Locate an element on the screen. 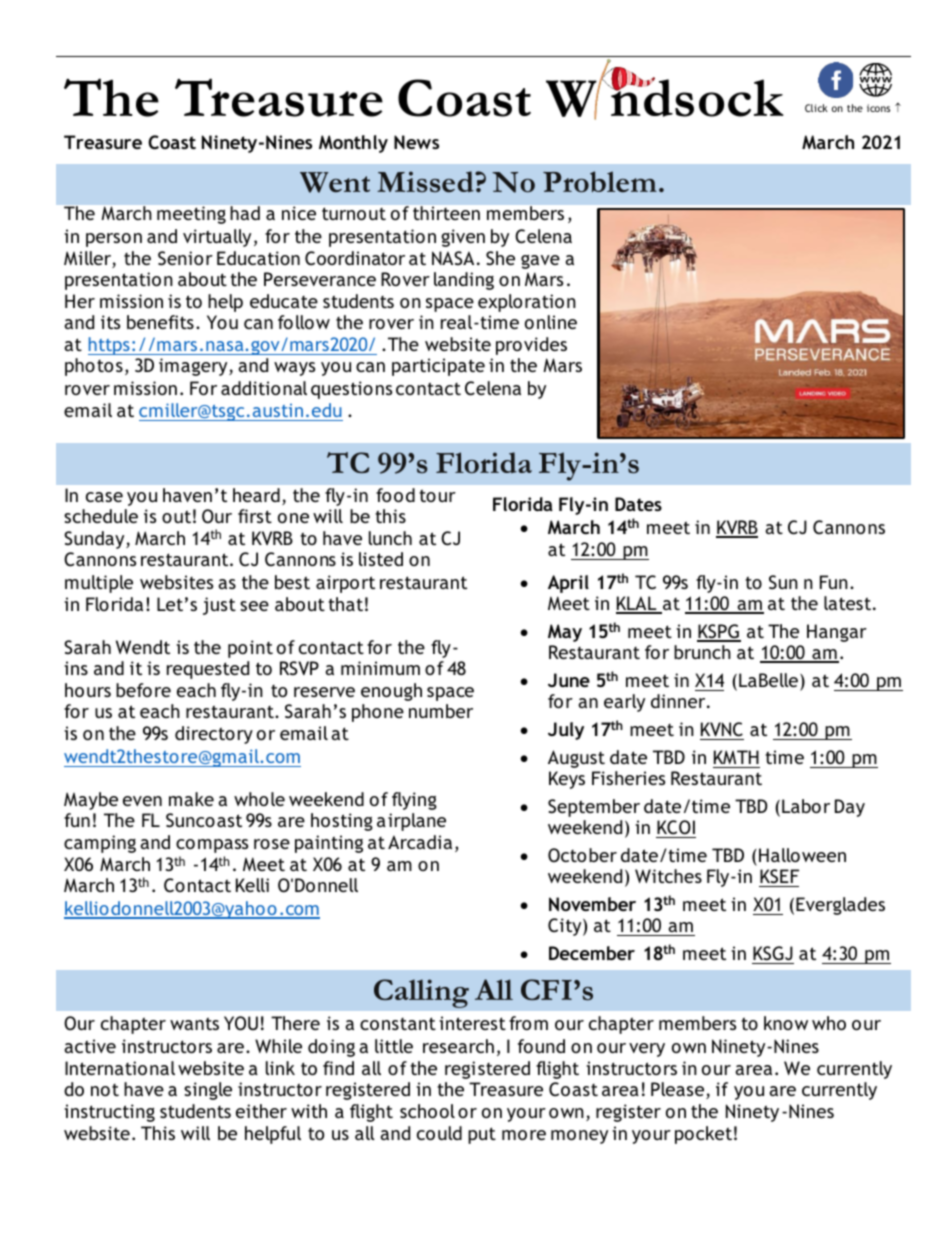  online is located at coordinates (551, 322).
